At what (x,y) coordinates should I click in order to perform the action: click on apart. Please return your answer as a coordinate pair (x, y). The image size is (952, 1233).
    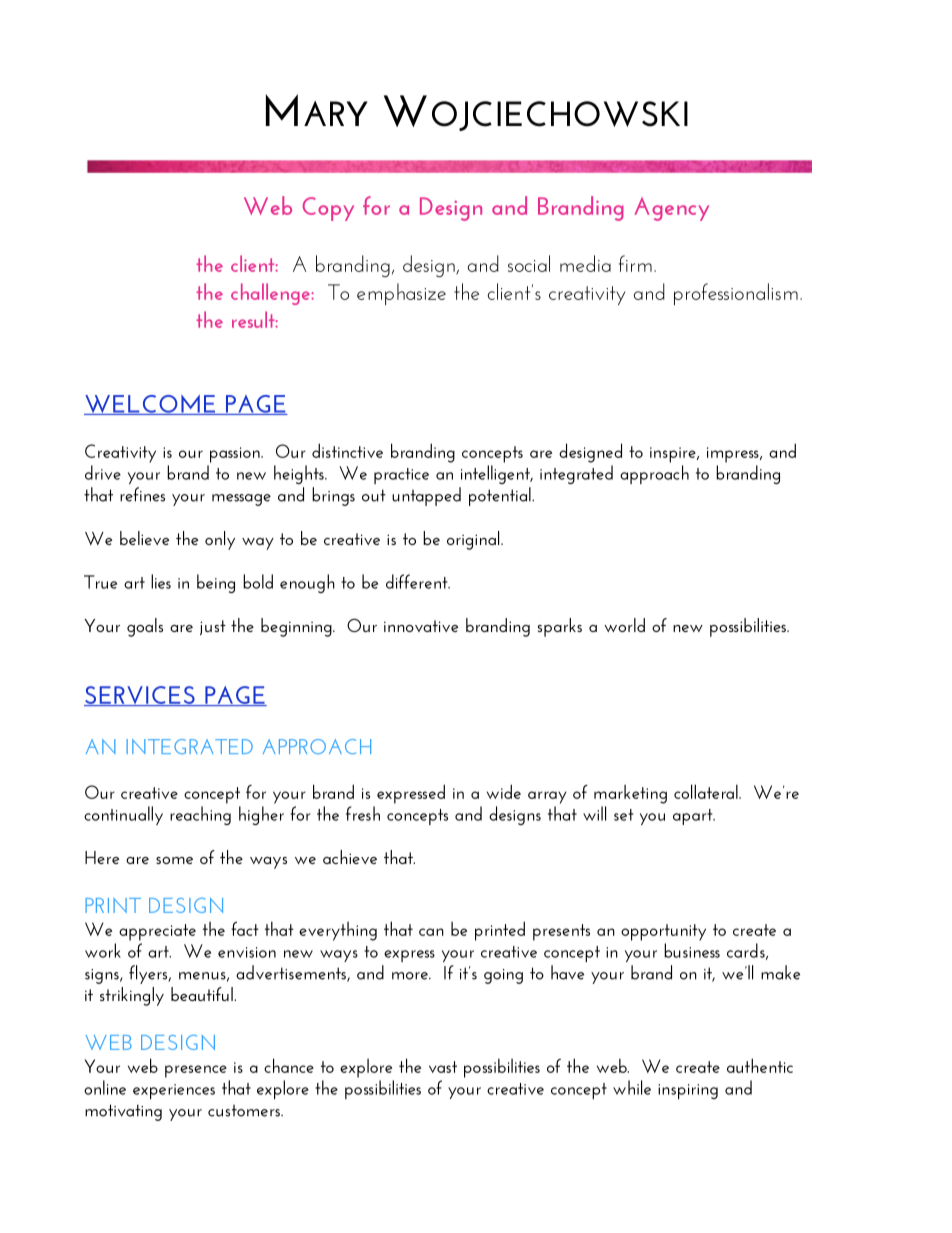
    Looking at the image, I should click on (694, 817).
